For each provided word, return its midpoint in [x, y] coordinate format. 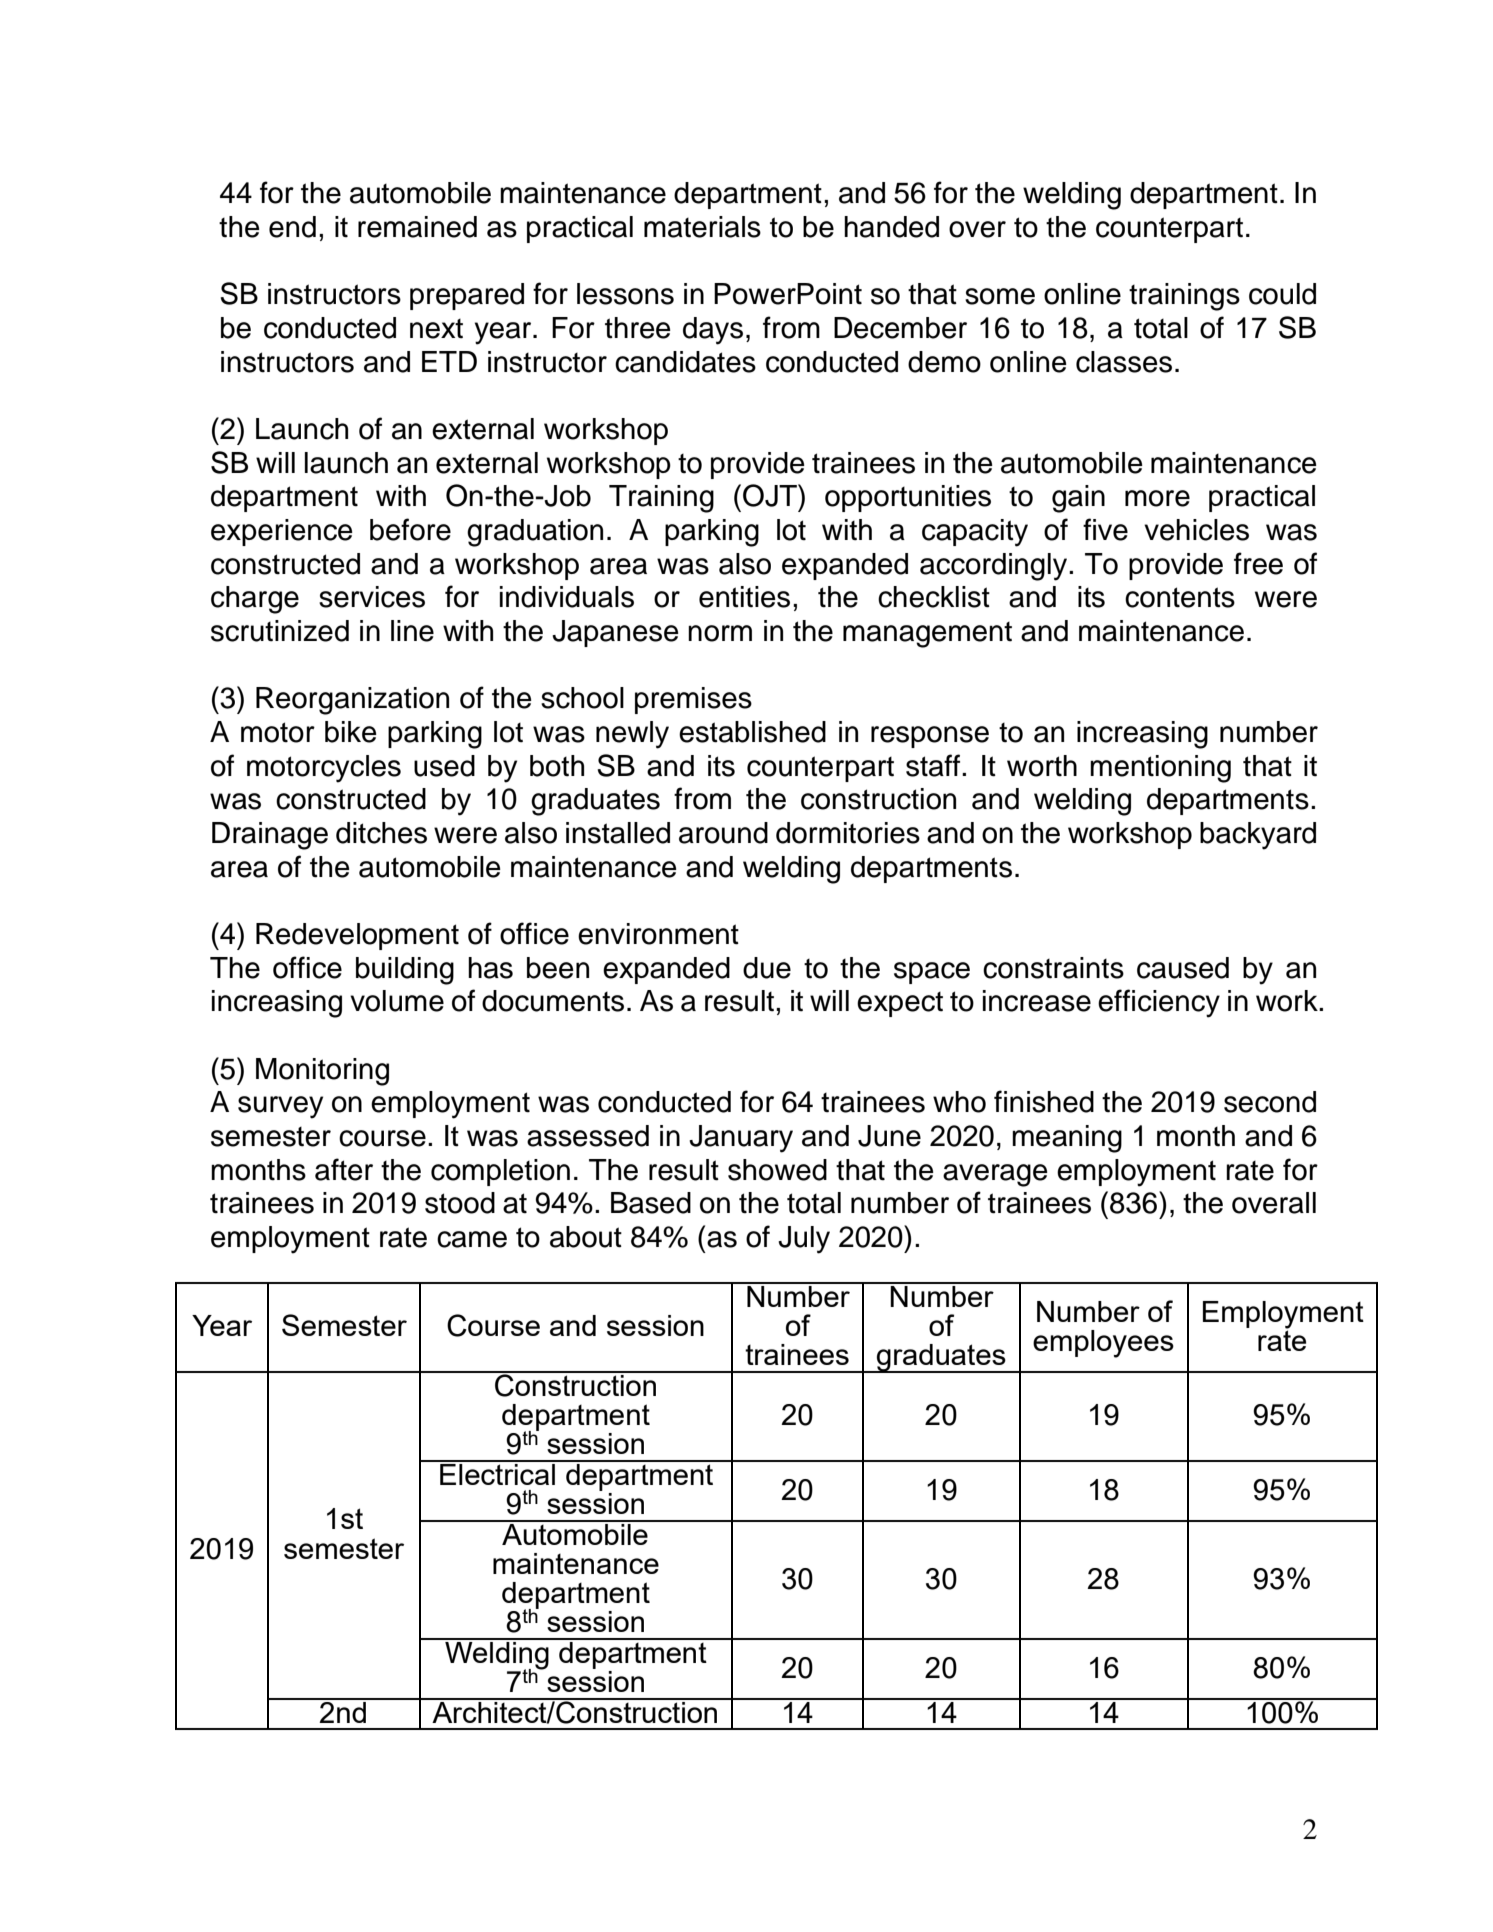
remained [417, 227]
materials [702, 227]
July [804, 1240]
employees [1103, 1344]
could [1282, 294]
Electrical [498, 1473]
